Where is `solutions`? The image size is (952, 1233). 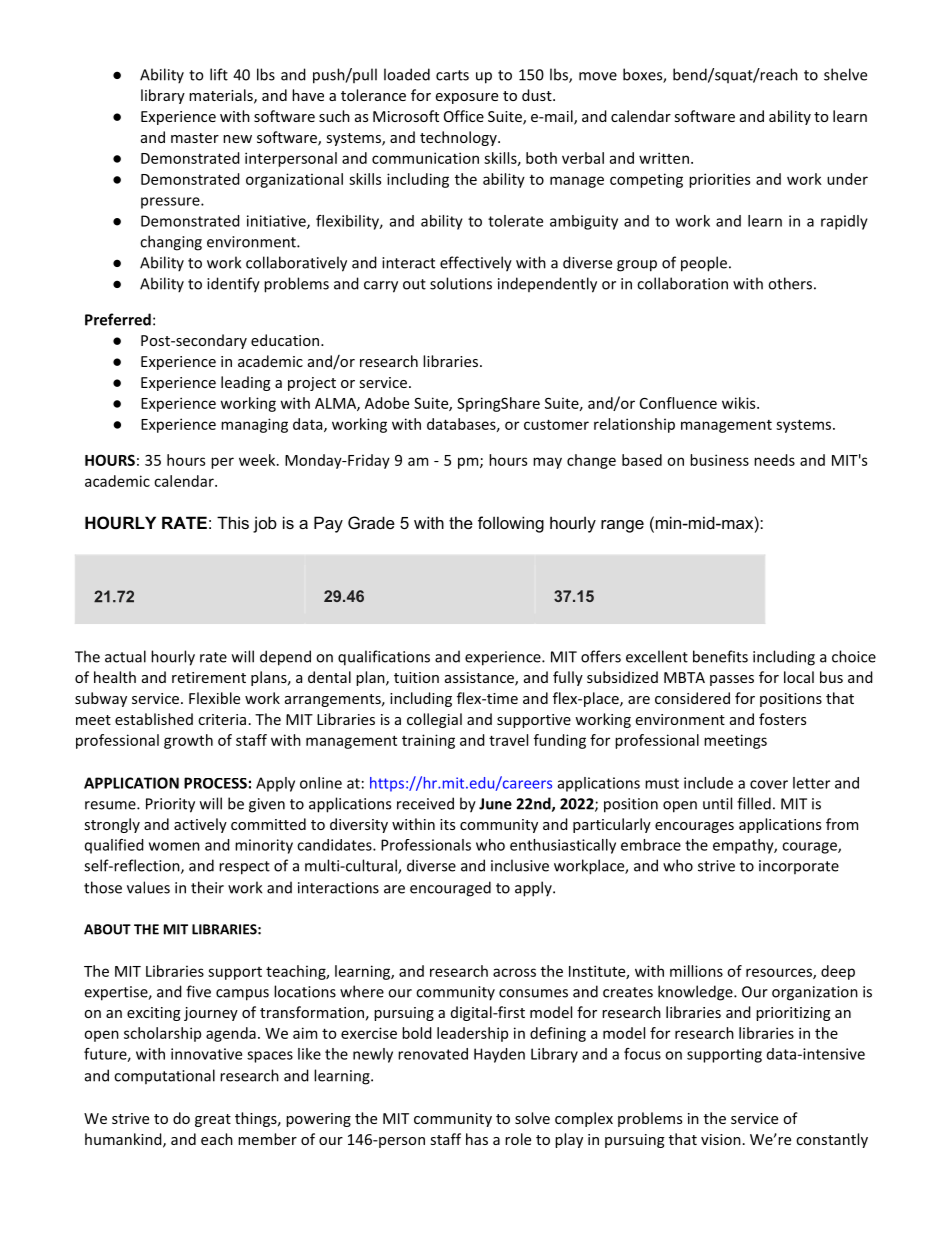 solutions is located at coordinates (461, 283).
